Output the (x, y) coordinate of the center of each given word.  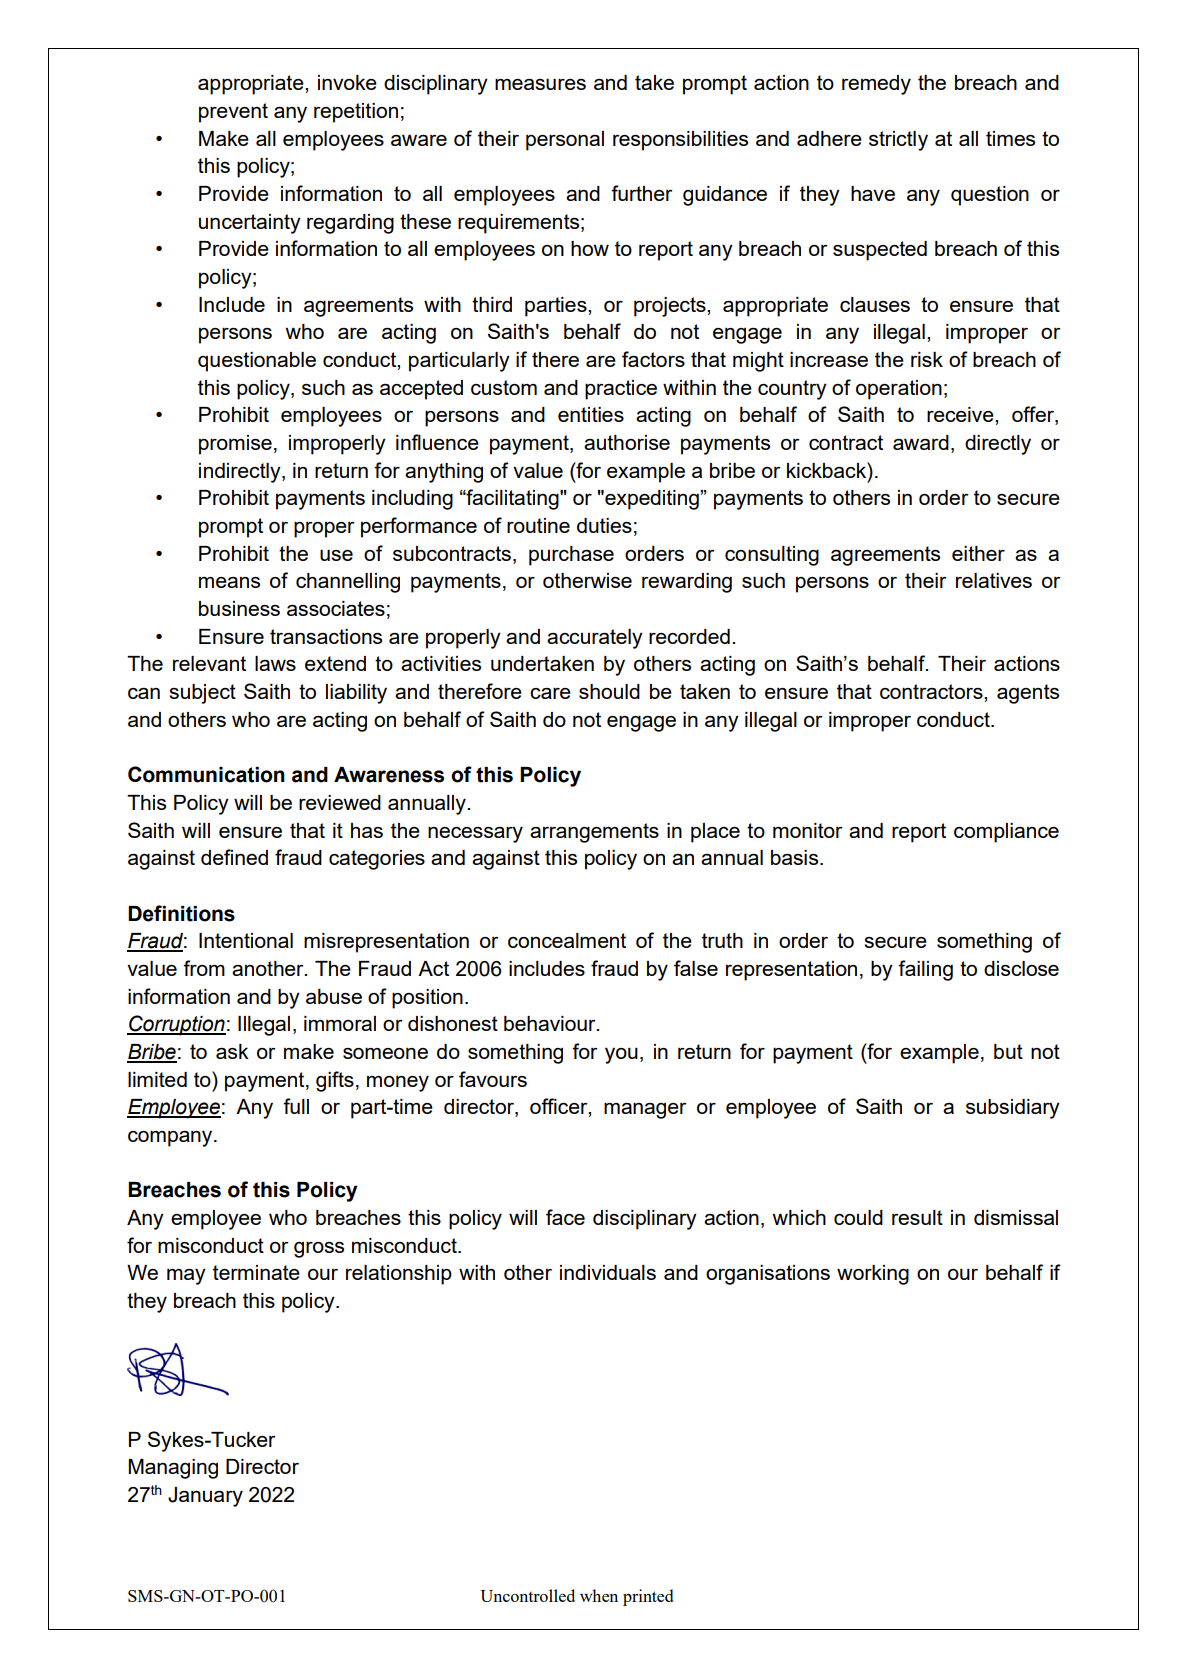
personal (565, 141)
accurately (595, 639)
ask (232, 1051)
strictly (898, 141)
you (621, 1055)
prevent (233, 113)
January (205, 1497)
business (239, 608)
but (1008, 1051)
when (599, 1595)
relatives (994, 580)
